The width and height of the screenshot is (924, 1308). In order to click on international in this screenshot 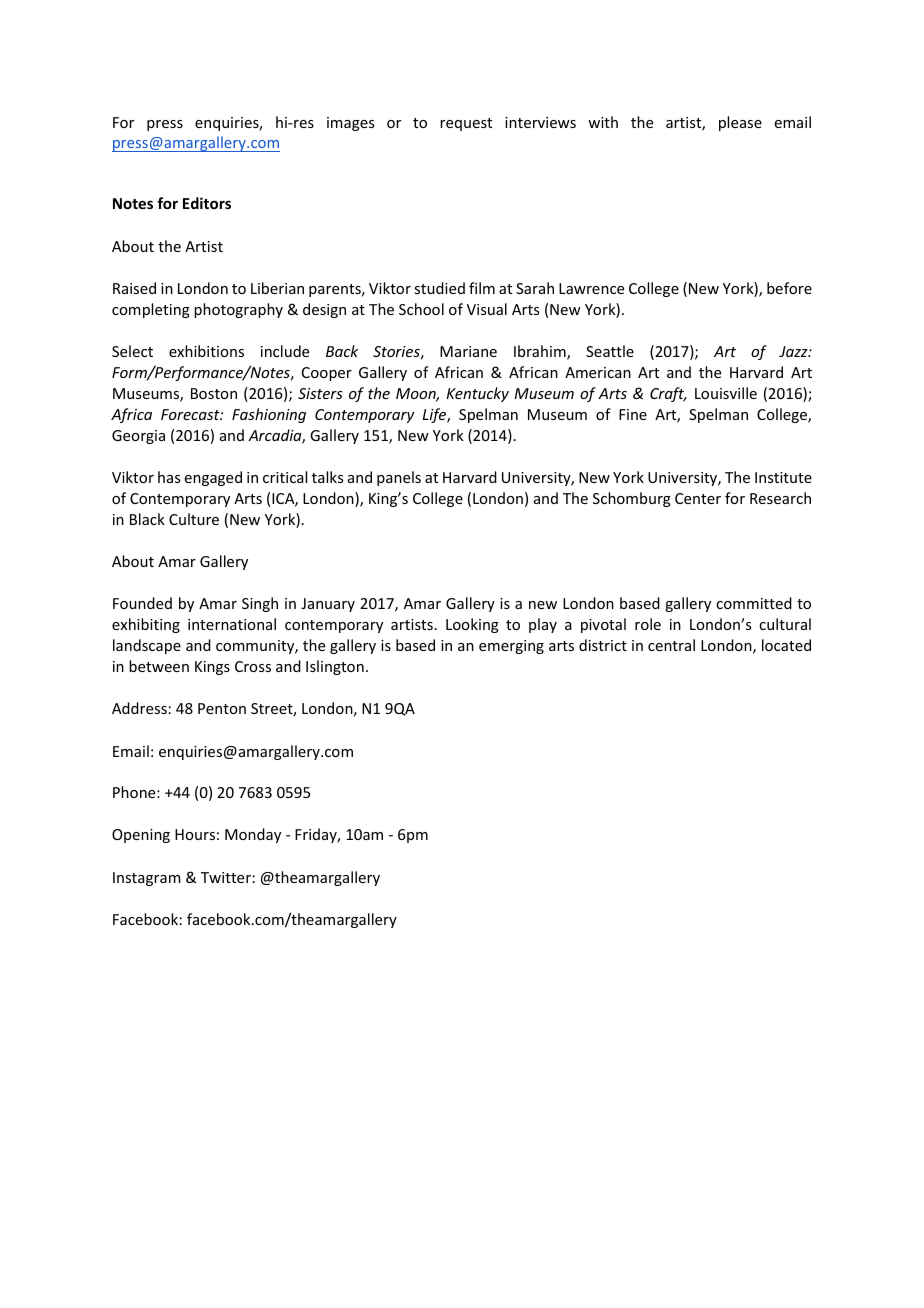, I will do `click(232, 624)`.
